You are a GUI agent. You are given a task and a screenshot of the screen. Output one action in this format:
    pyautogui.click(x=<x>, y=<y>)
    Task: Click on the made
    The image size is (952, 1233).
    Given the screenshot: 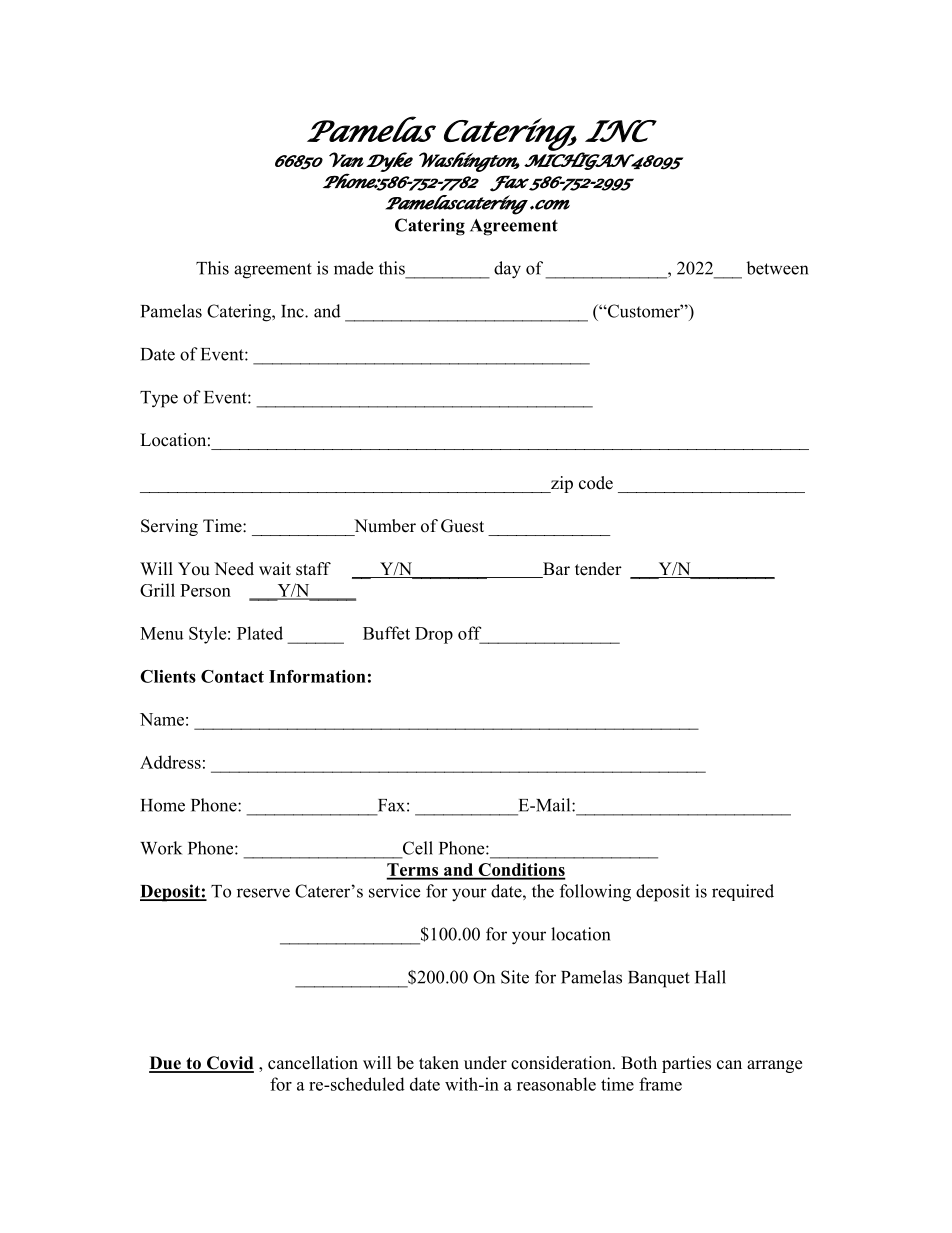 What is the action you would take?
    pyautogui.click(x=353, y=268)
